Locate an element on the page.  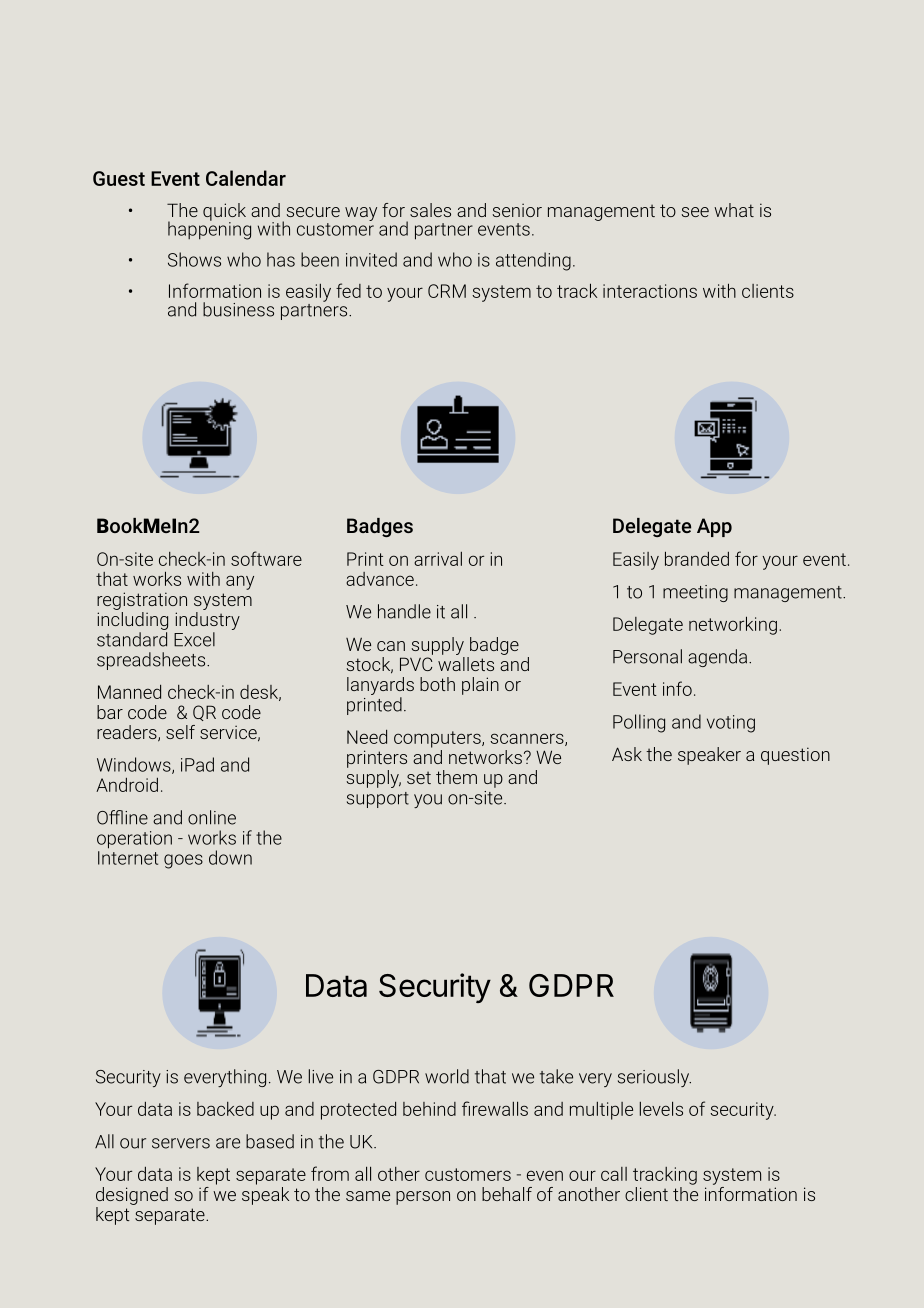
question is located at coordinates (795, 756).
